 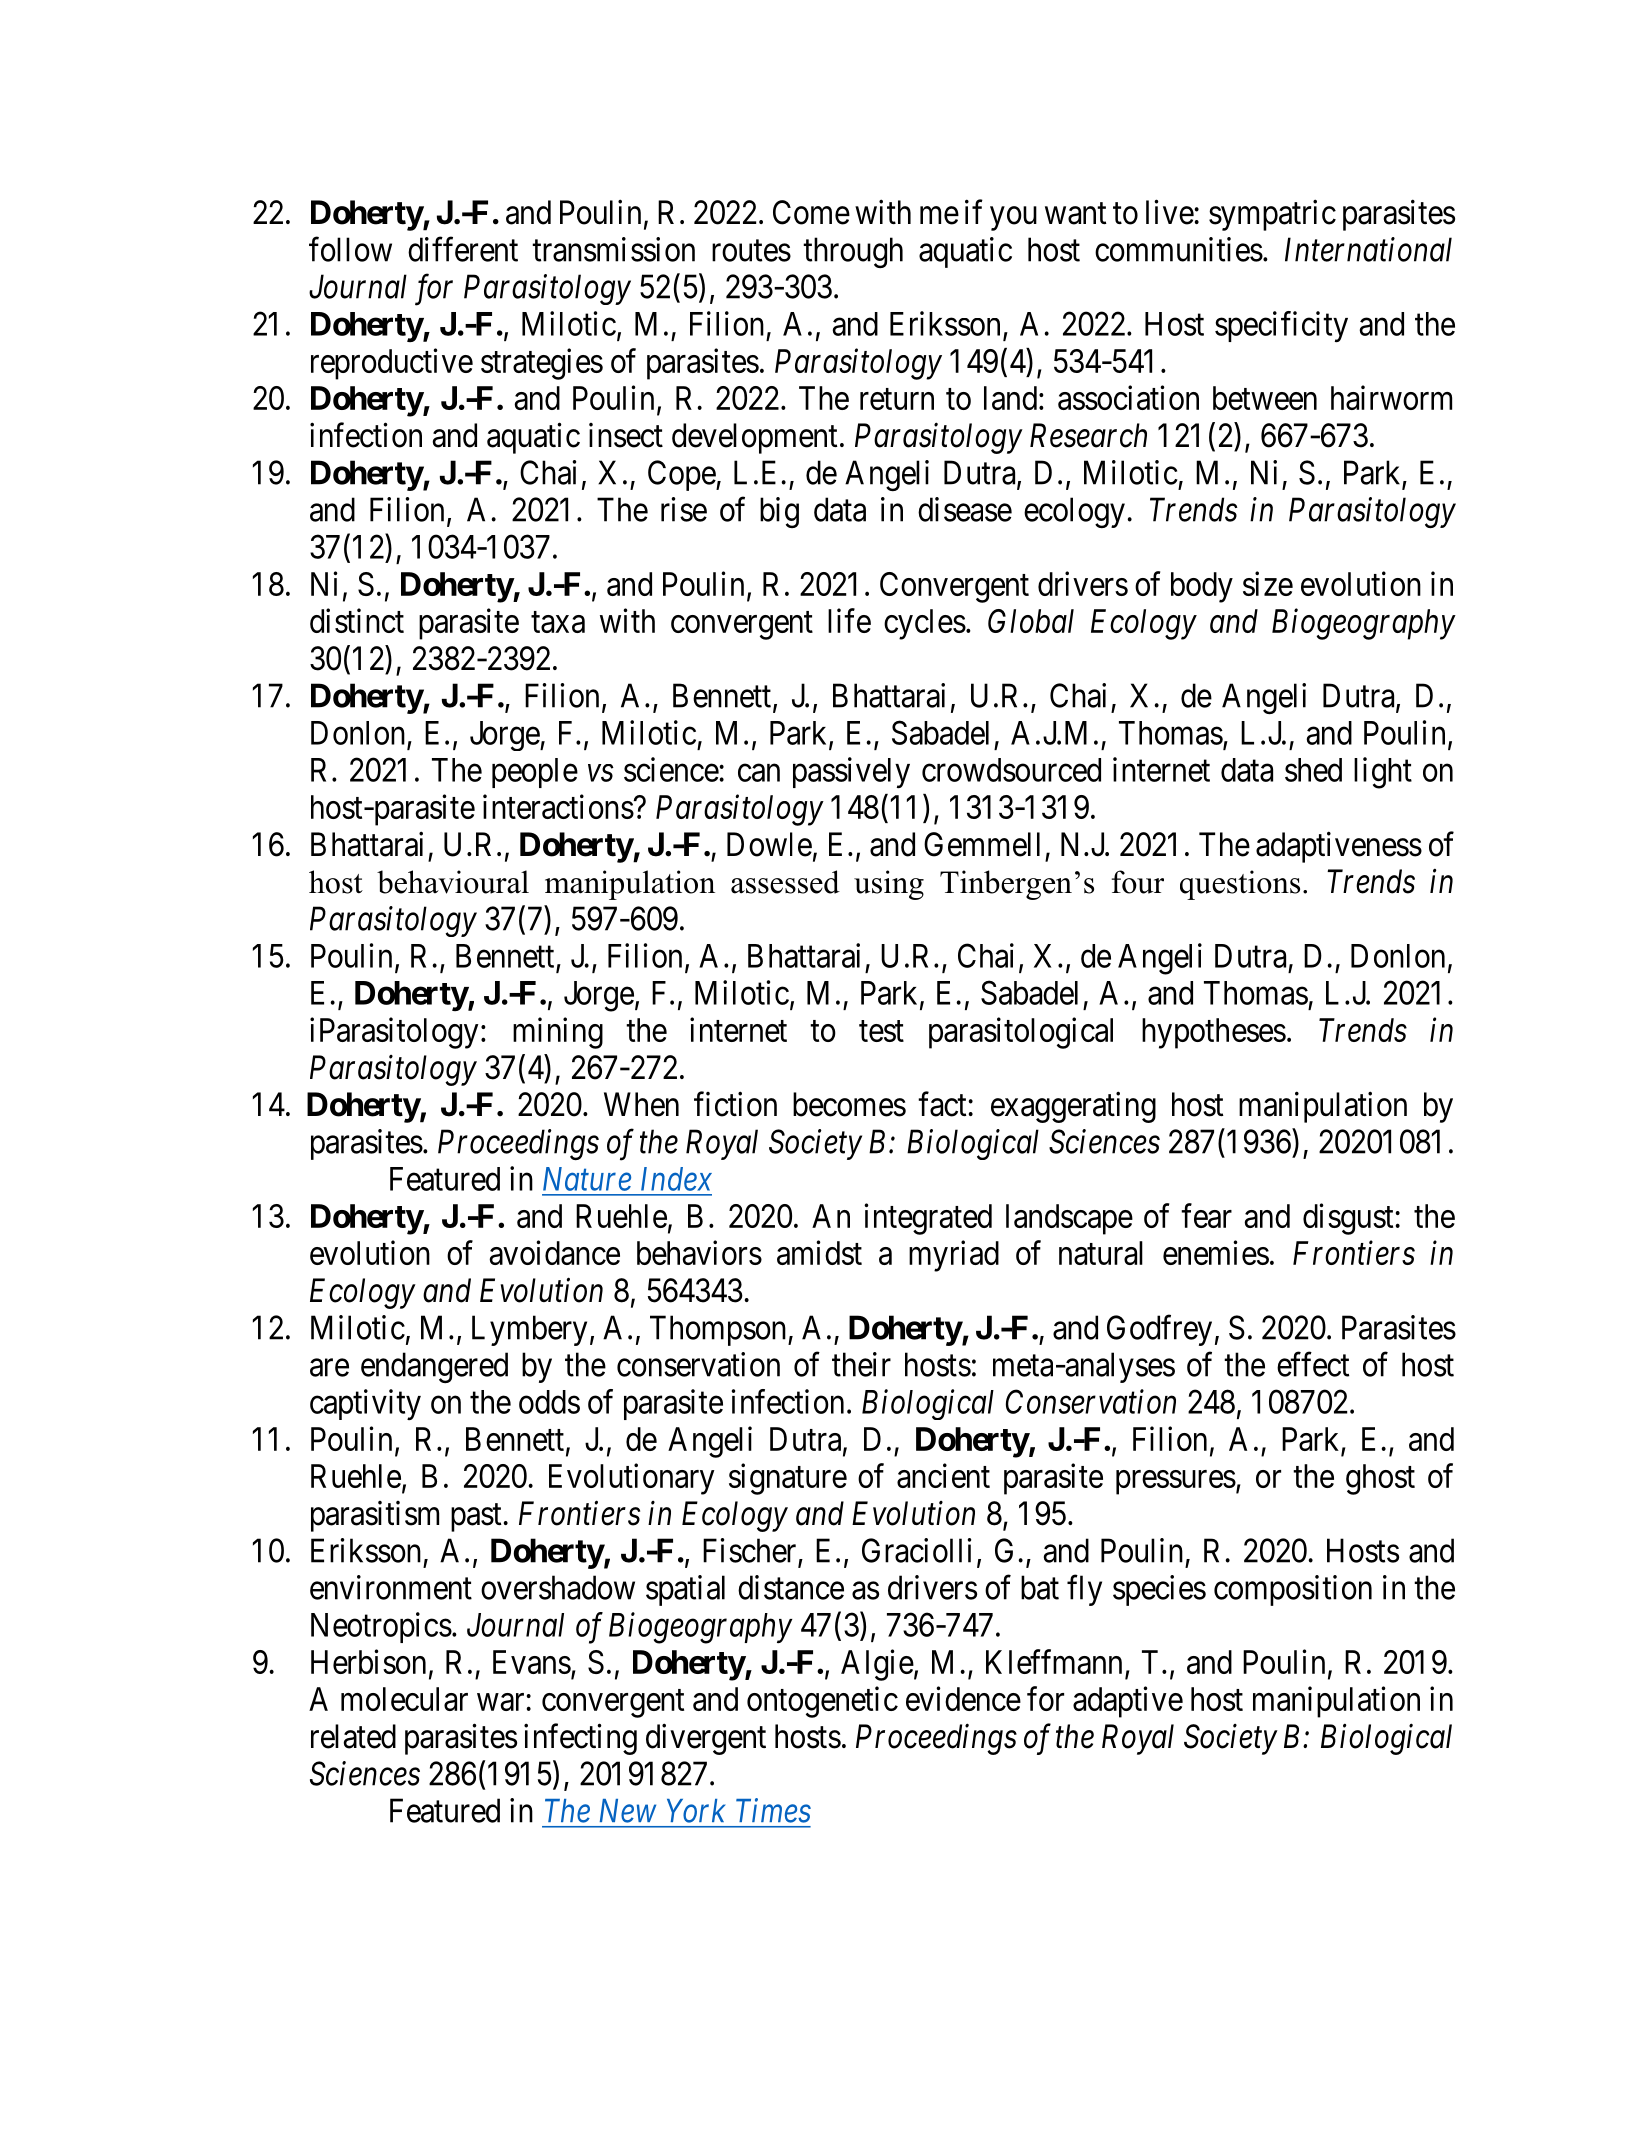 What do you see at coordinates (554, 1252) in the document?
I see `avoidance` at bounding box center [554, 1252].
